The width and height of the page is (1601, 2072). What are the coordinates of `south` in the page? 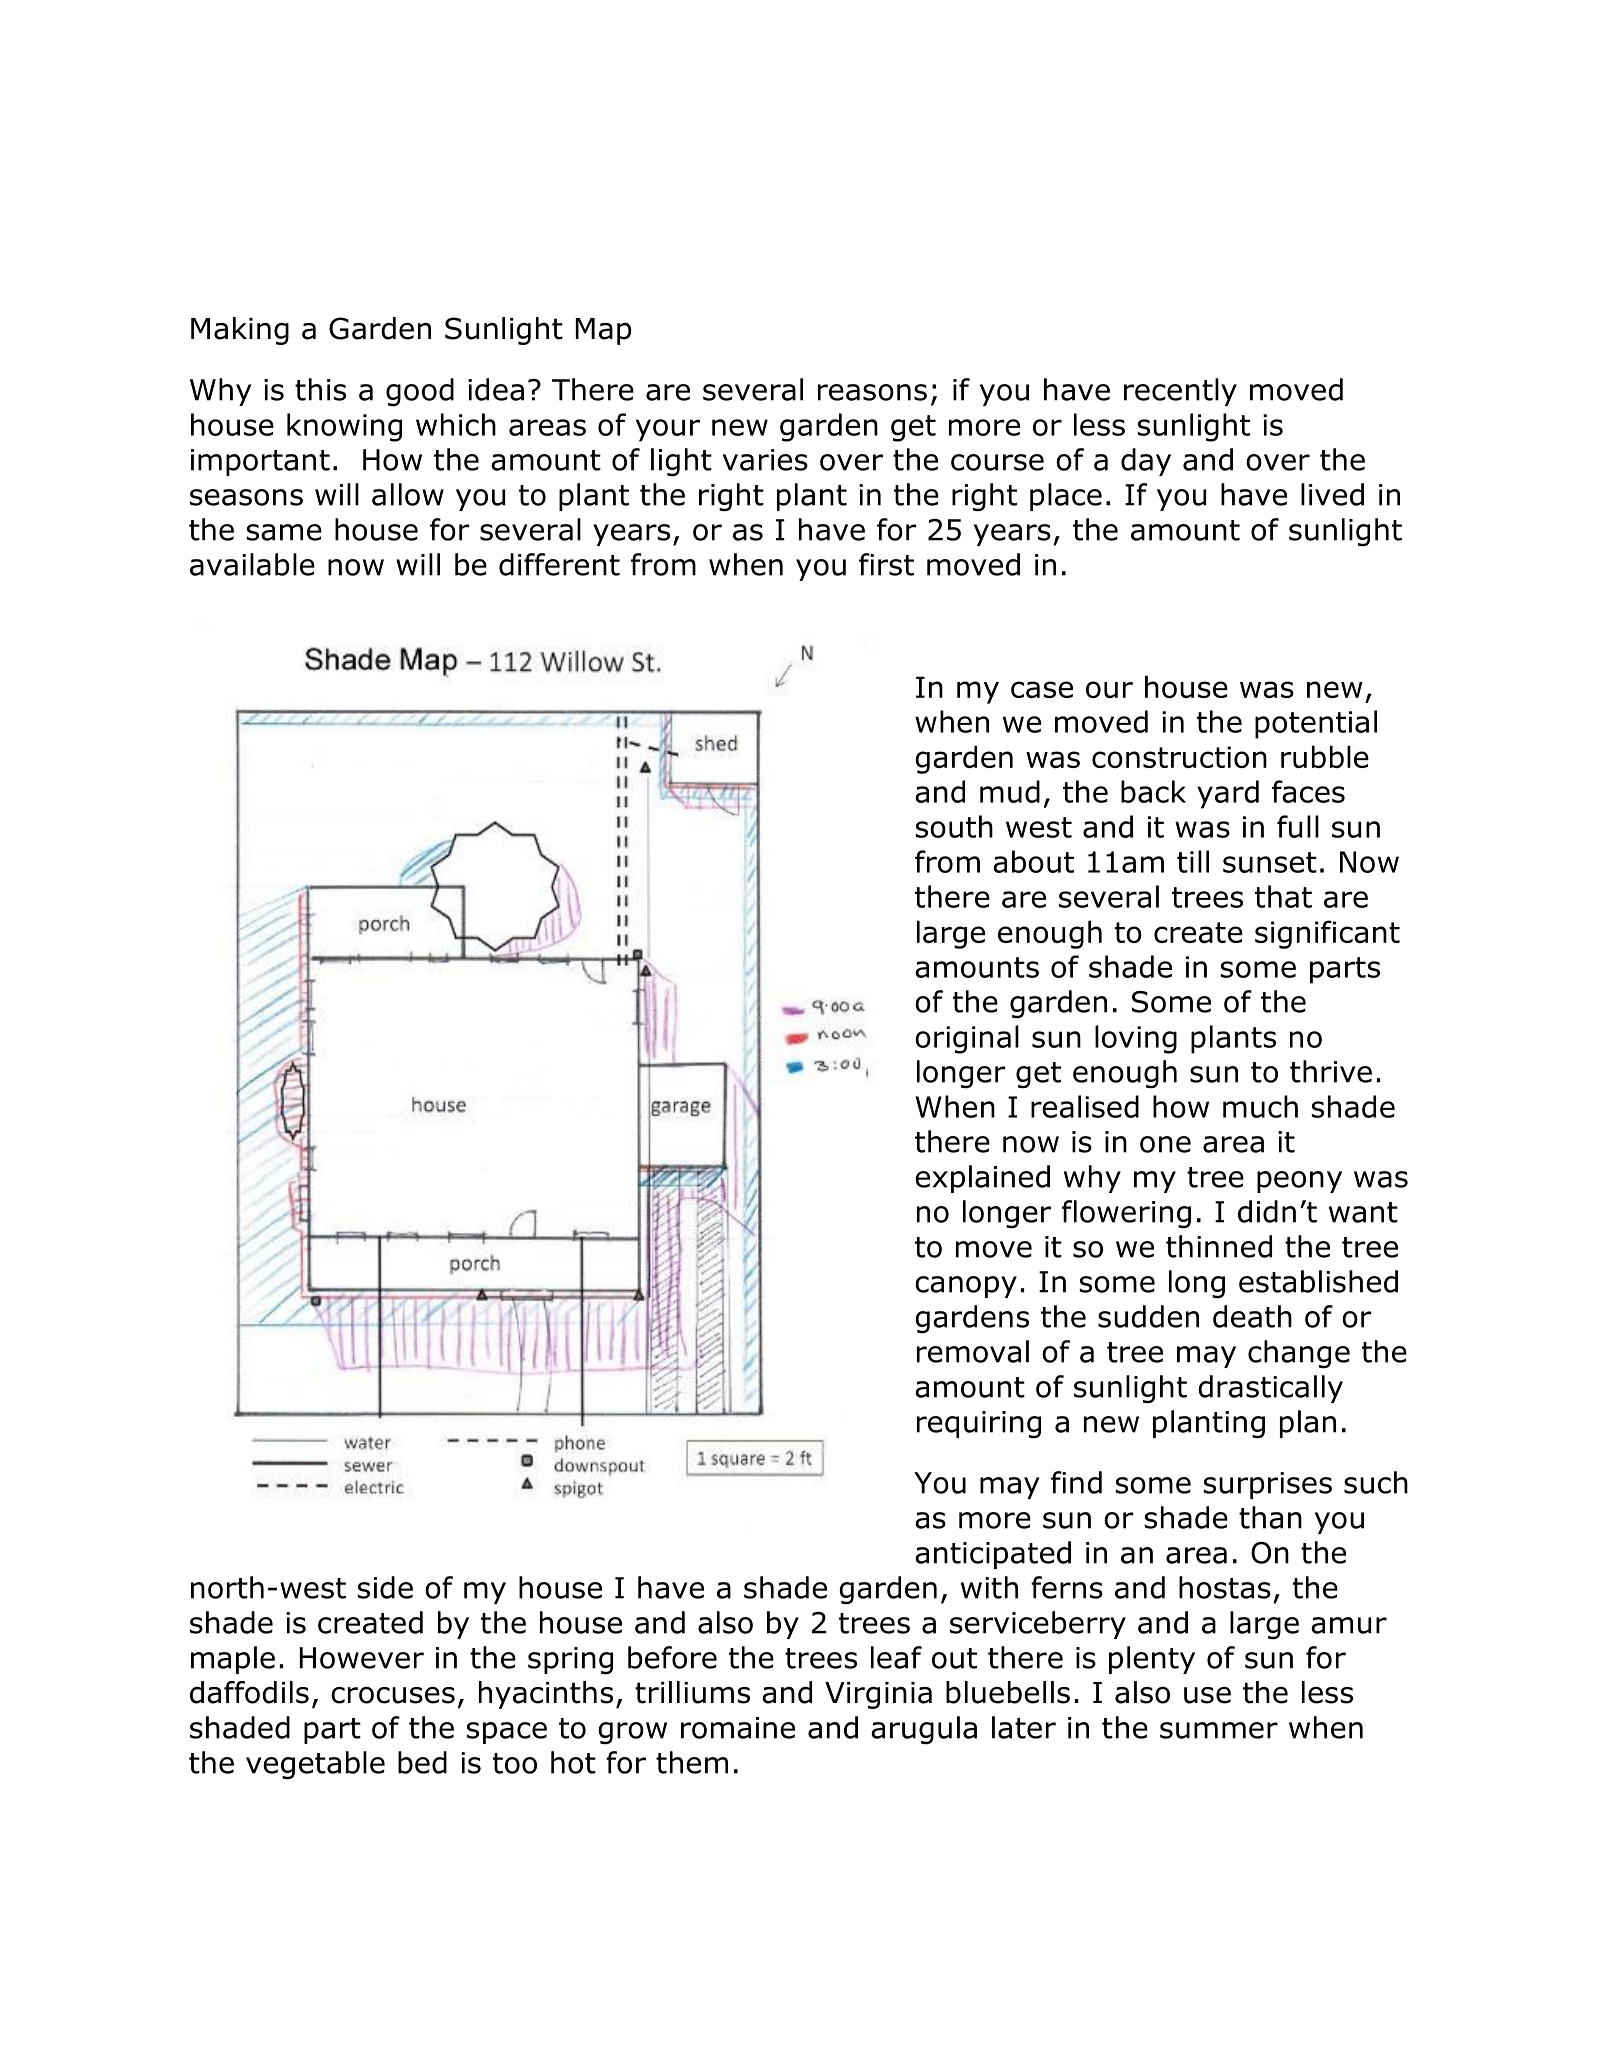 It's located at (954, 826).
